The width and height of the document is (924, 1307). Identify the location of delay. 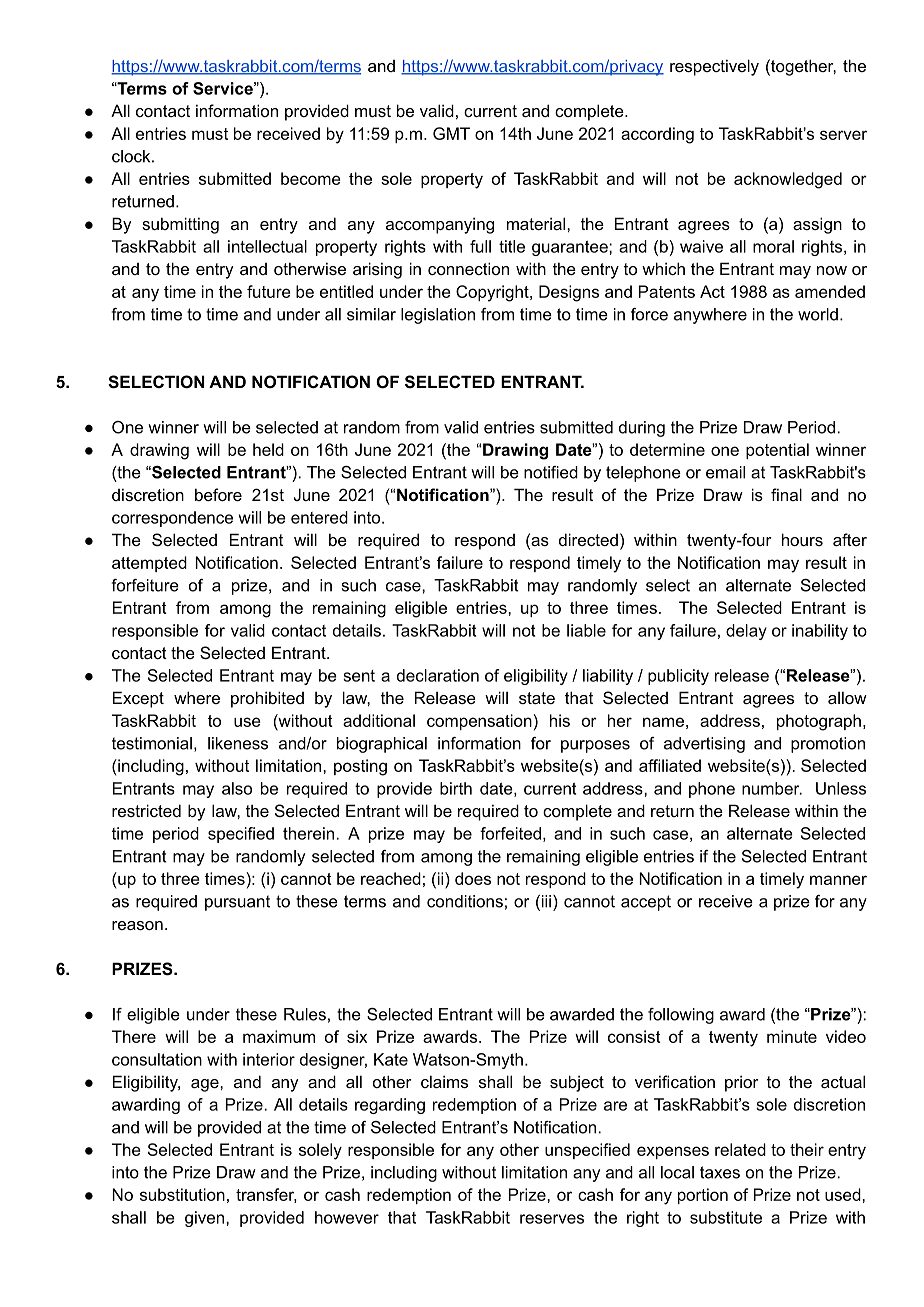
(746, 632).
